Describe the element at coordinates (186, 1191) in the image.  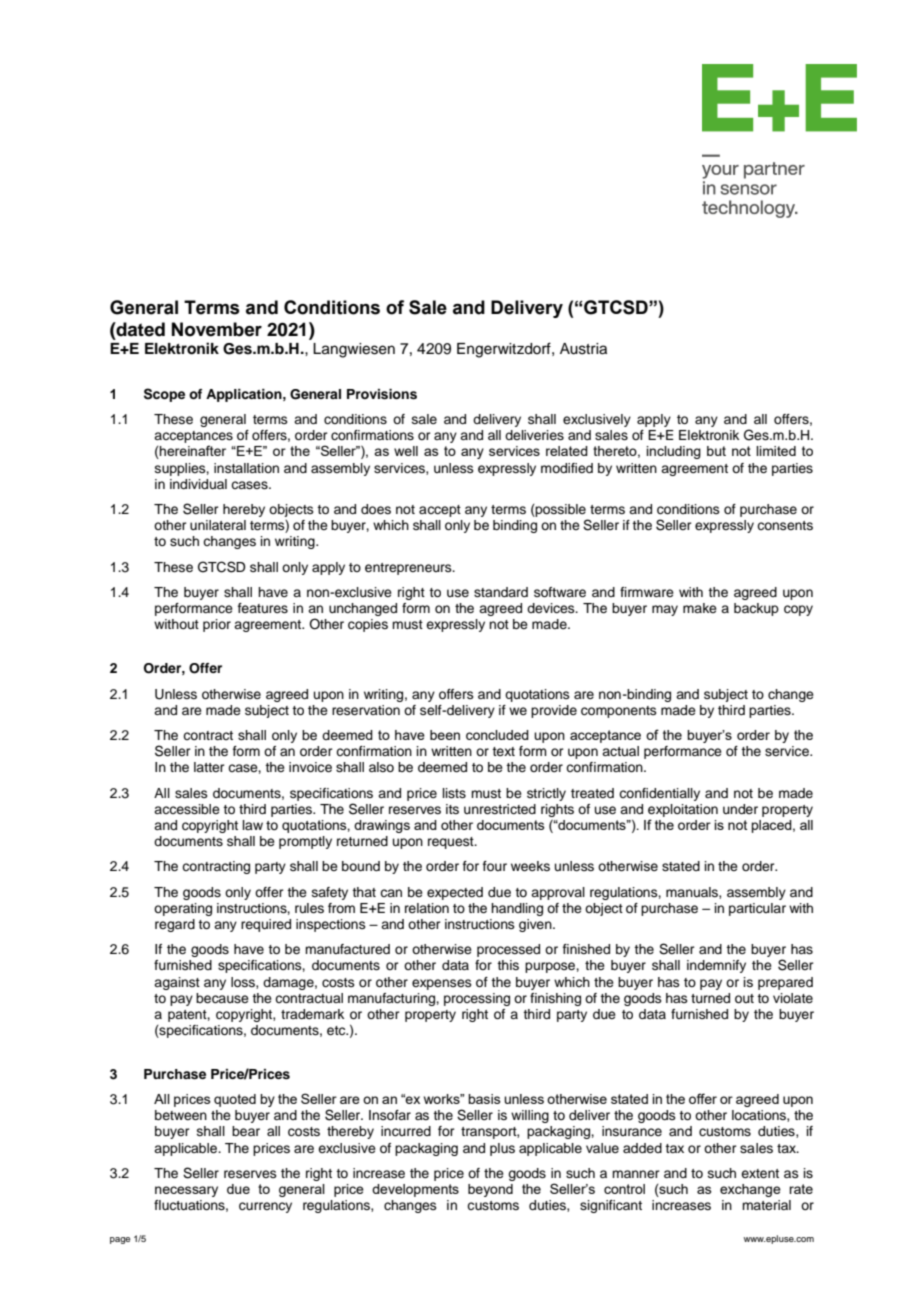
I see `necessary` at that location.
